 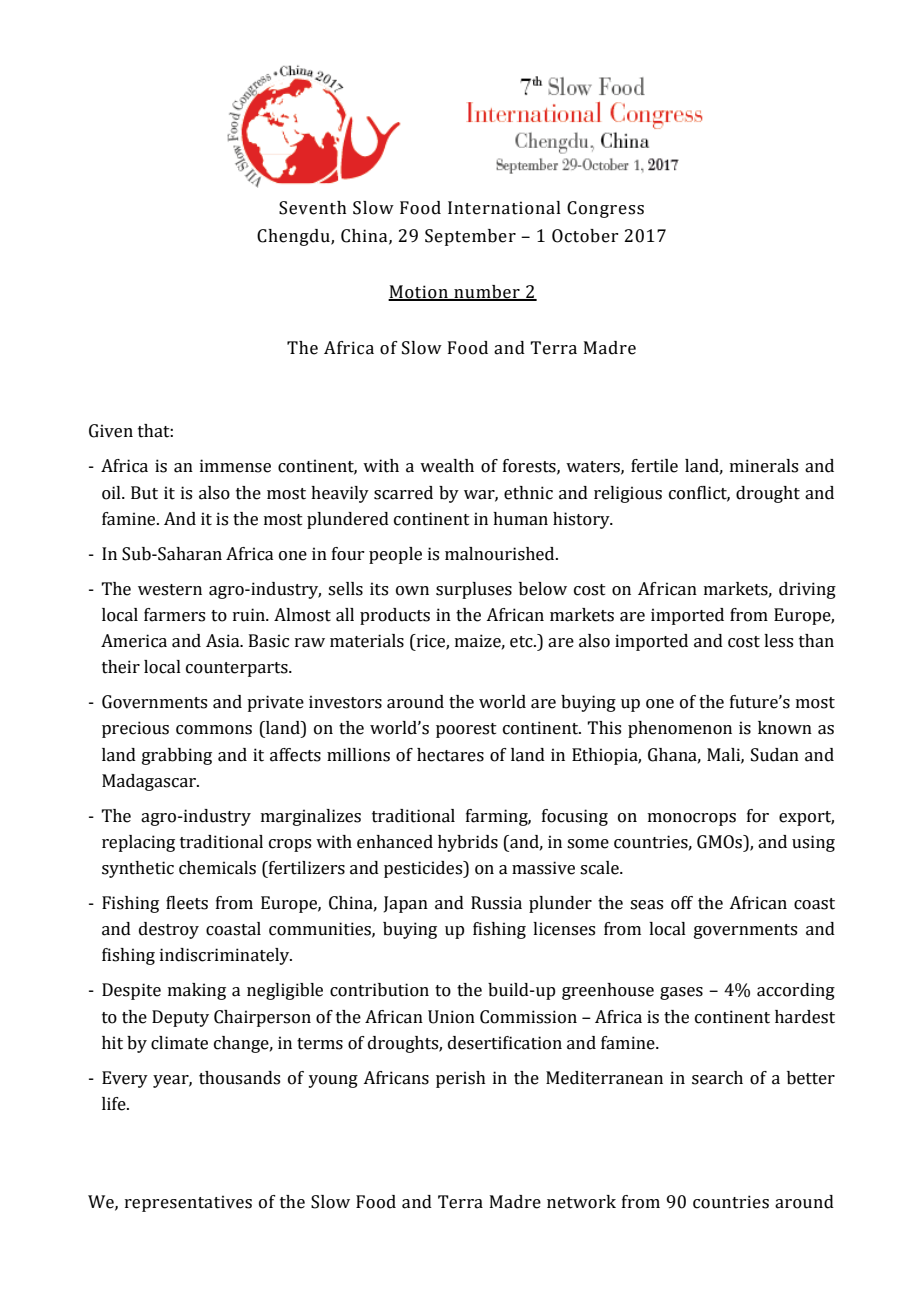 What do you see at coordinates (775, 755) in the document?
I see `Sudan` at bounding box center [775, 755].
